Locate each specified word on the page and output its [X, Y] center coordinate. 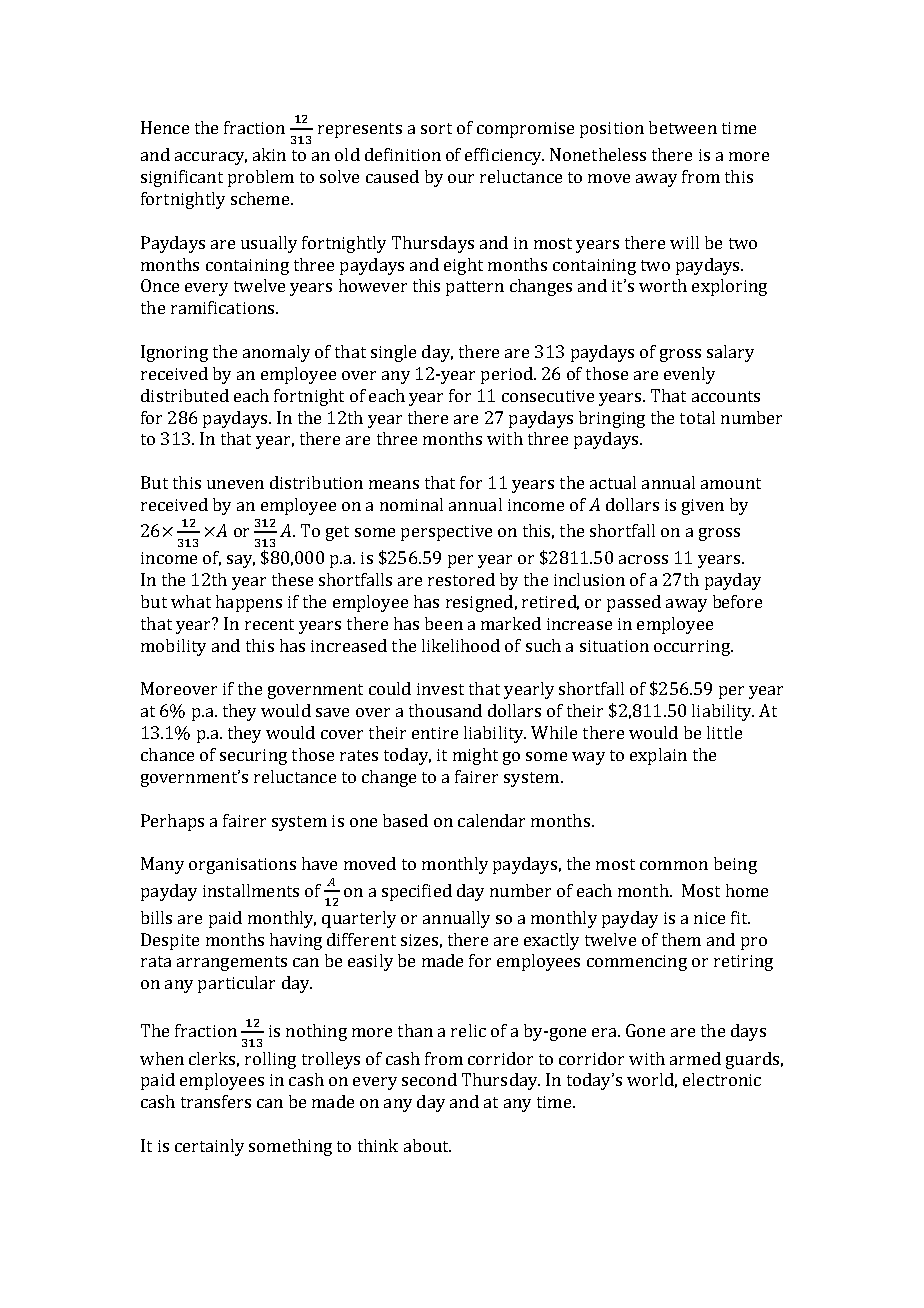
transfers [216, 1101]
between [683, 127]
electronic [722, 1079]
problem [261, 178]
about [427, 1145]
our [461, 178]
